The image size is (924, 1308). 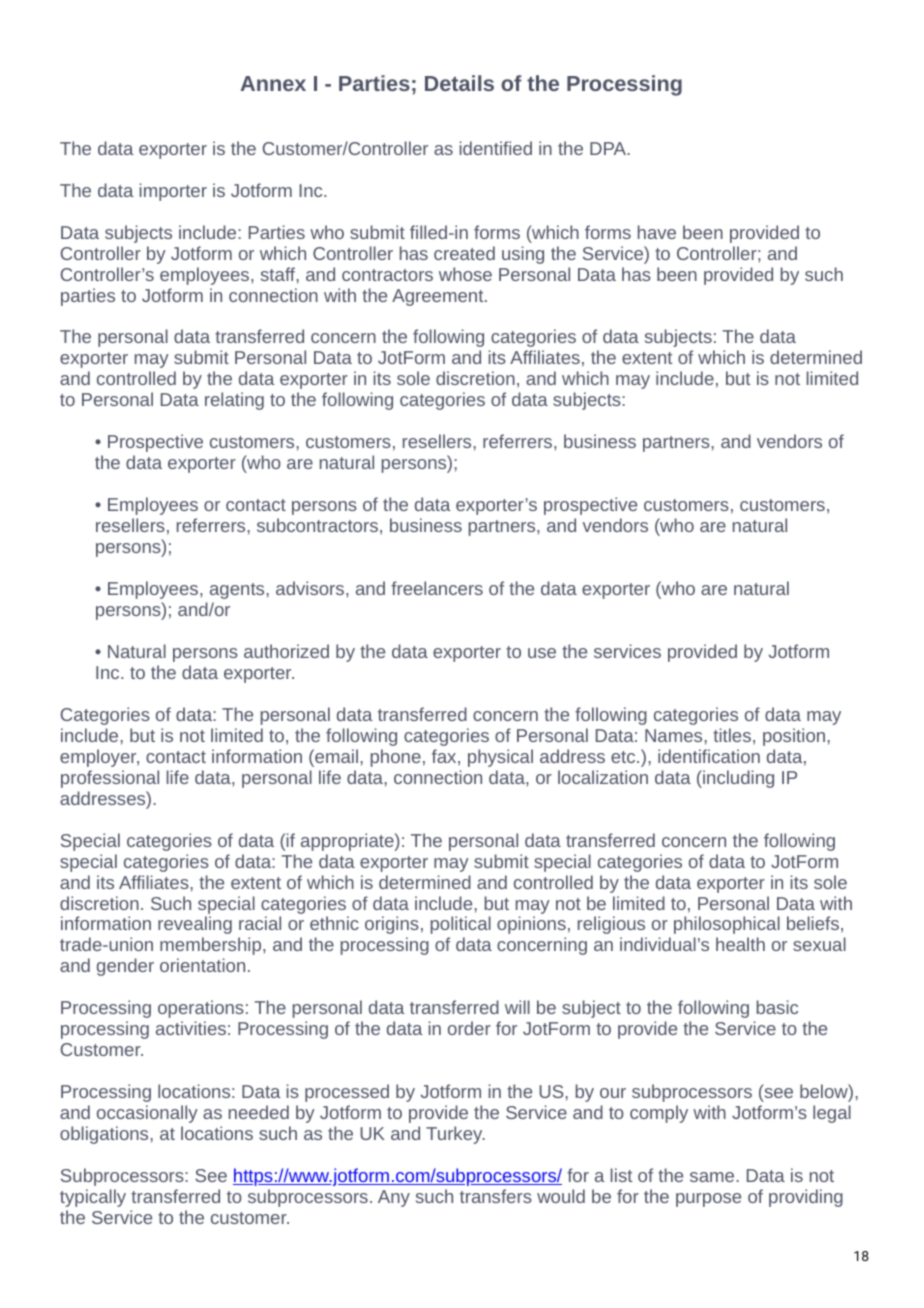 What do you see at coordinates (609, 148) in the screenshot?
I see `DPA` at bounding box center [609, 148].
